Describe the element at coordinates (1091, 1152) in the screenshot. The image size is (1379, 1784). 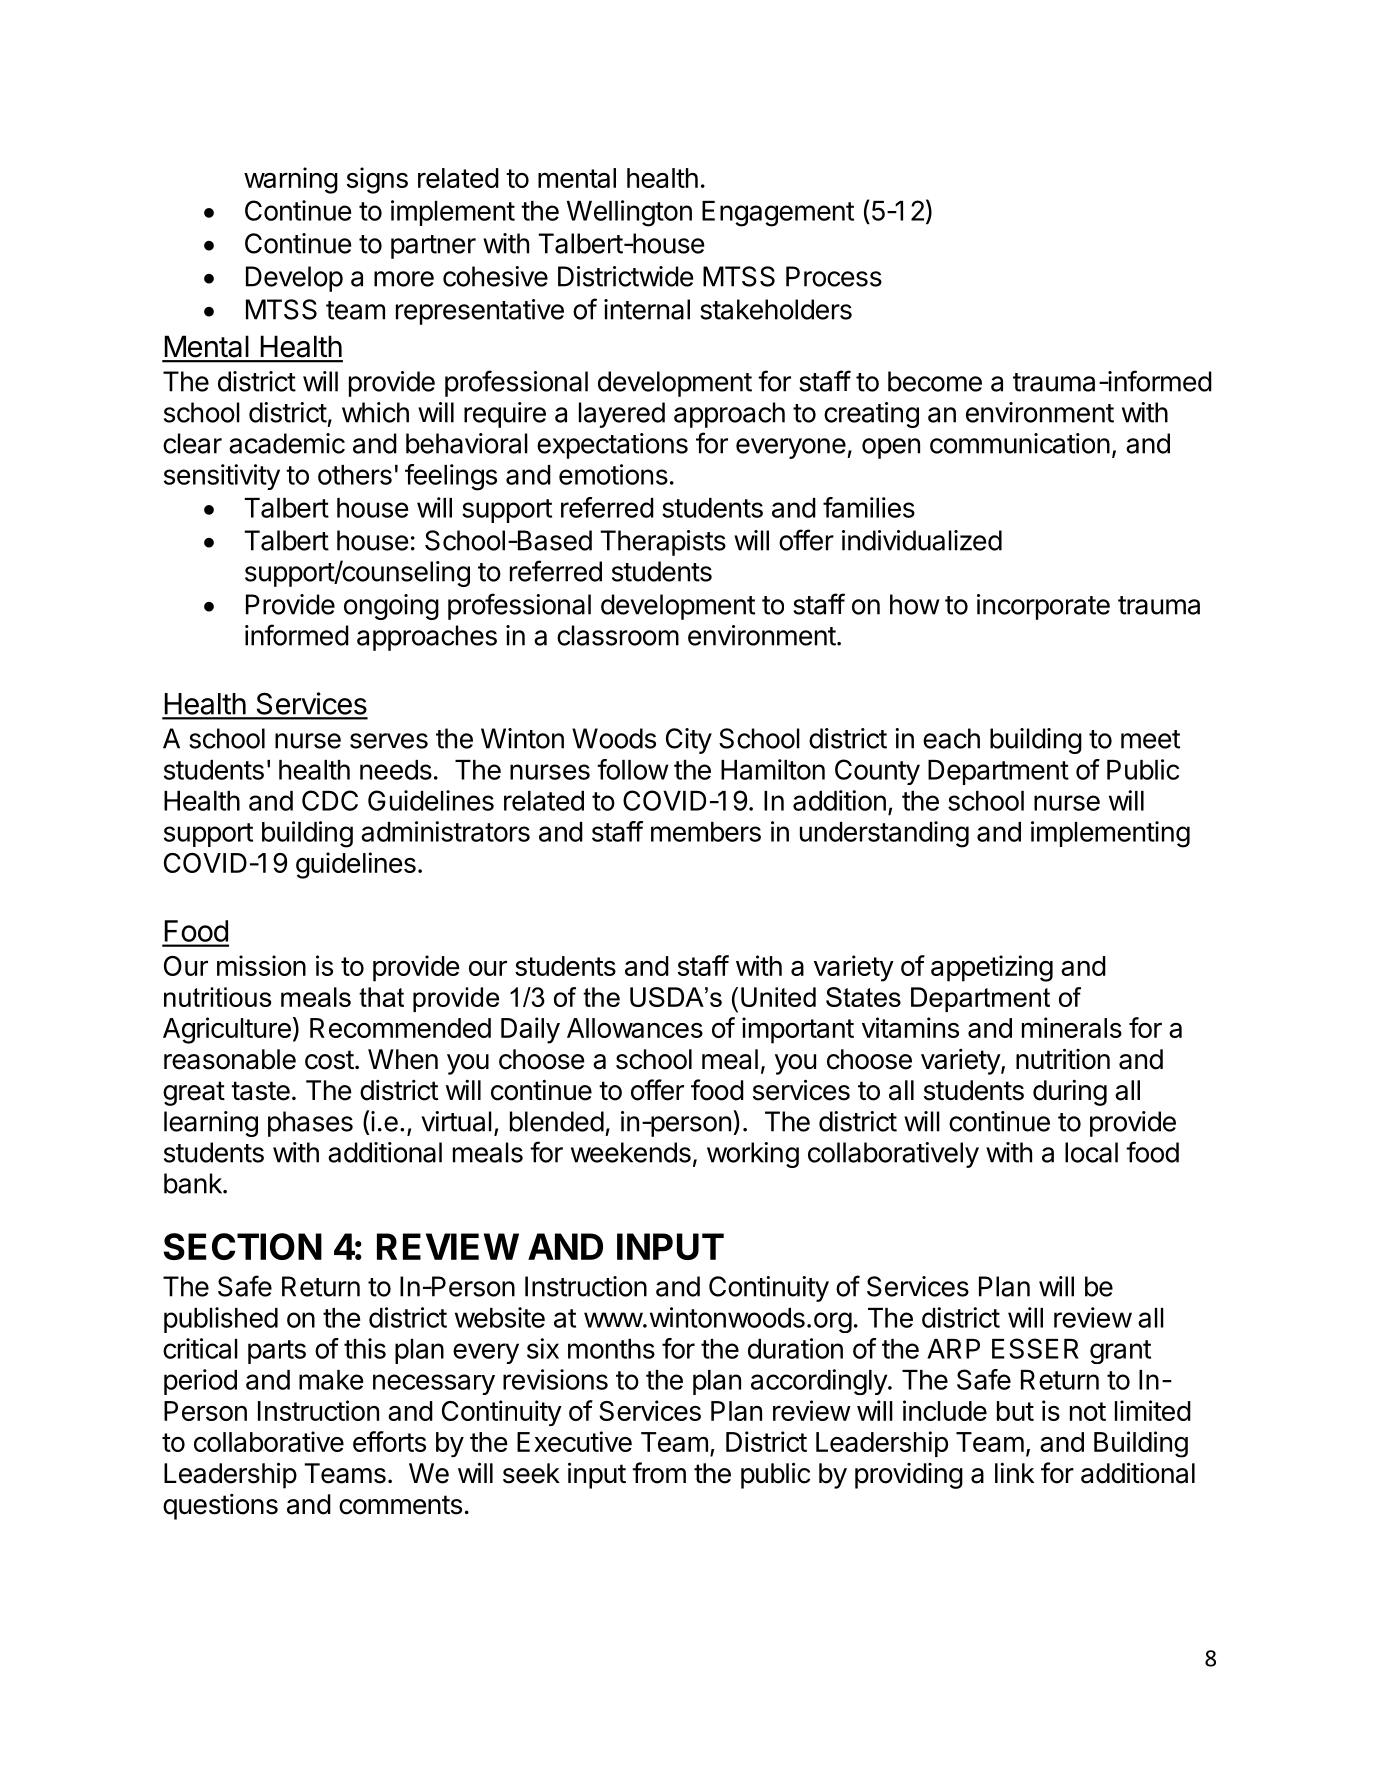
I see `local` at that location.
